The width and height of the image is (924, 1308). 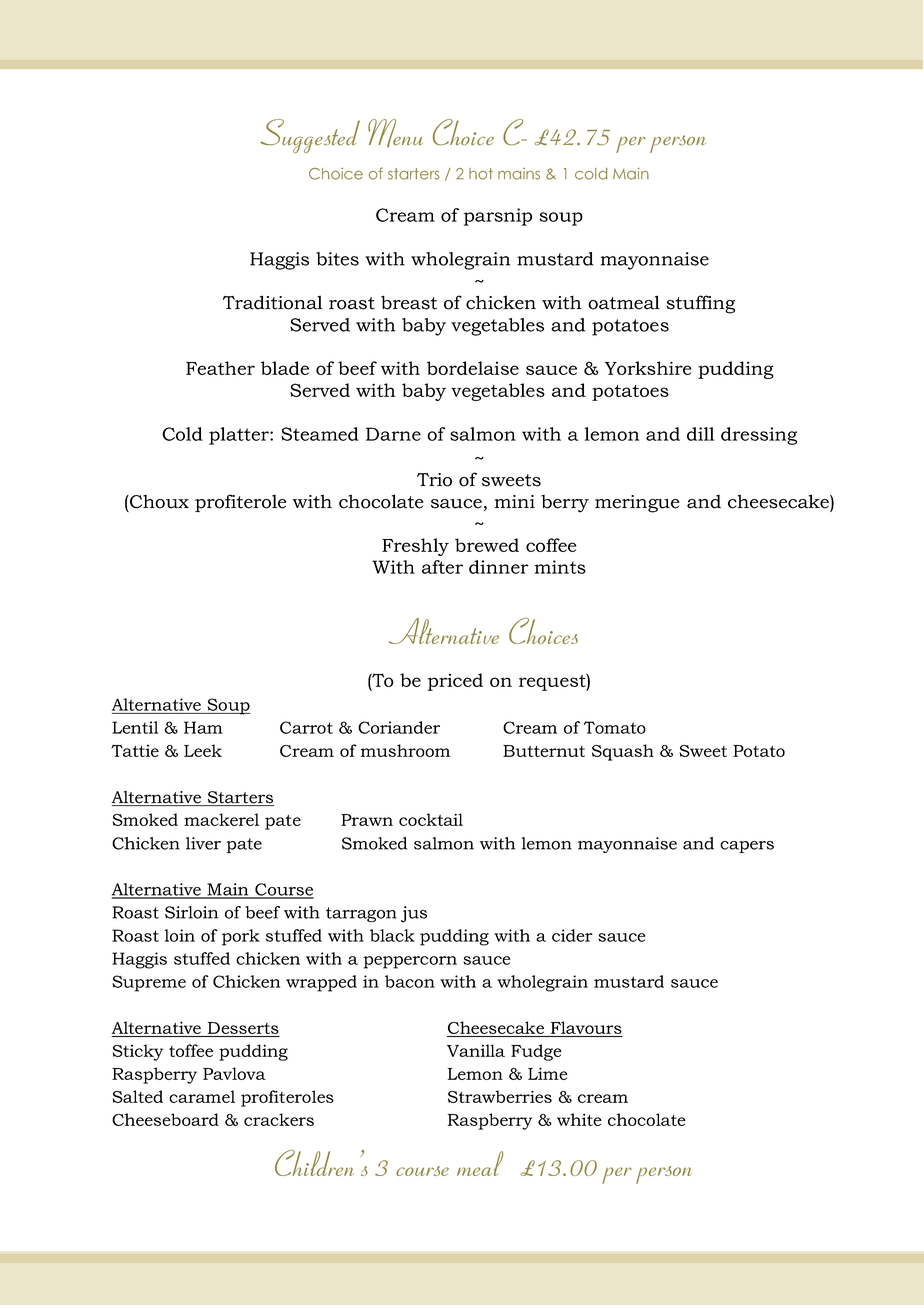 What do you see at coordinates (138, 1096) in the image?
I see `Salted` at bounding box center [138, 1096].
